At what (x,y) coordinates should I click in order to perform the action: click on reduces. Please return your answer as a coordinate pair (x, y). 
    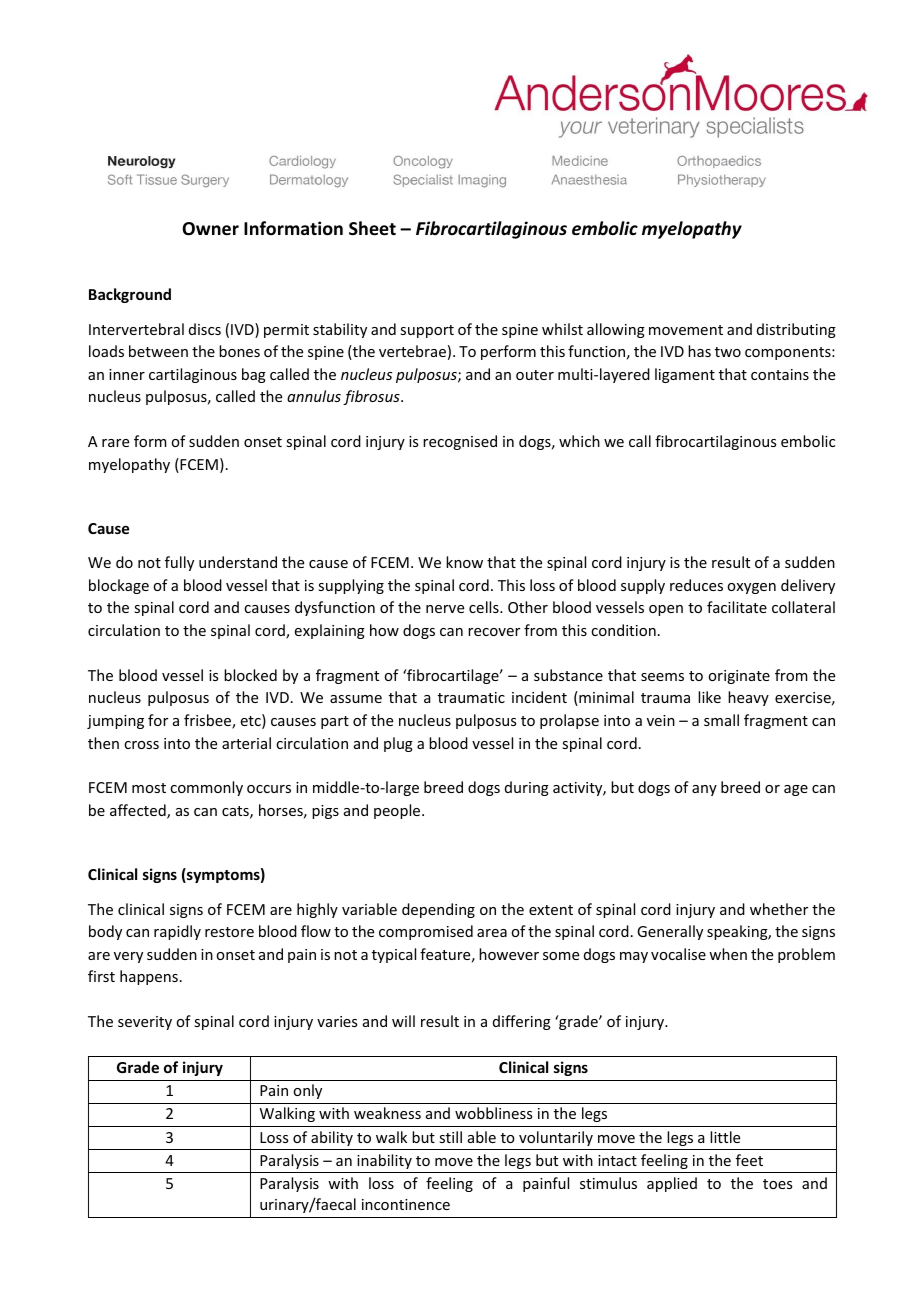
    Looking at the image, I should click on (696, 585).
